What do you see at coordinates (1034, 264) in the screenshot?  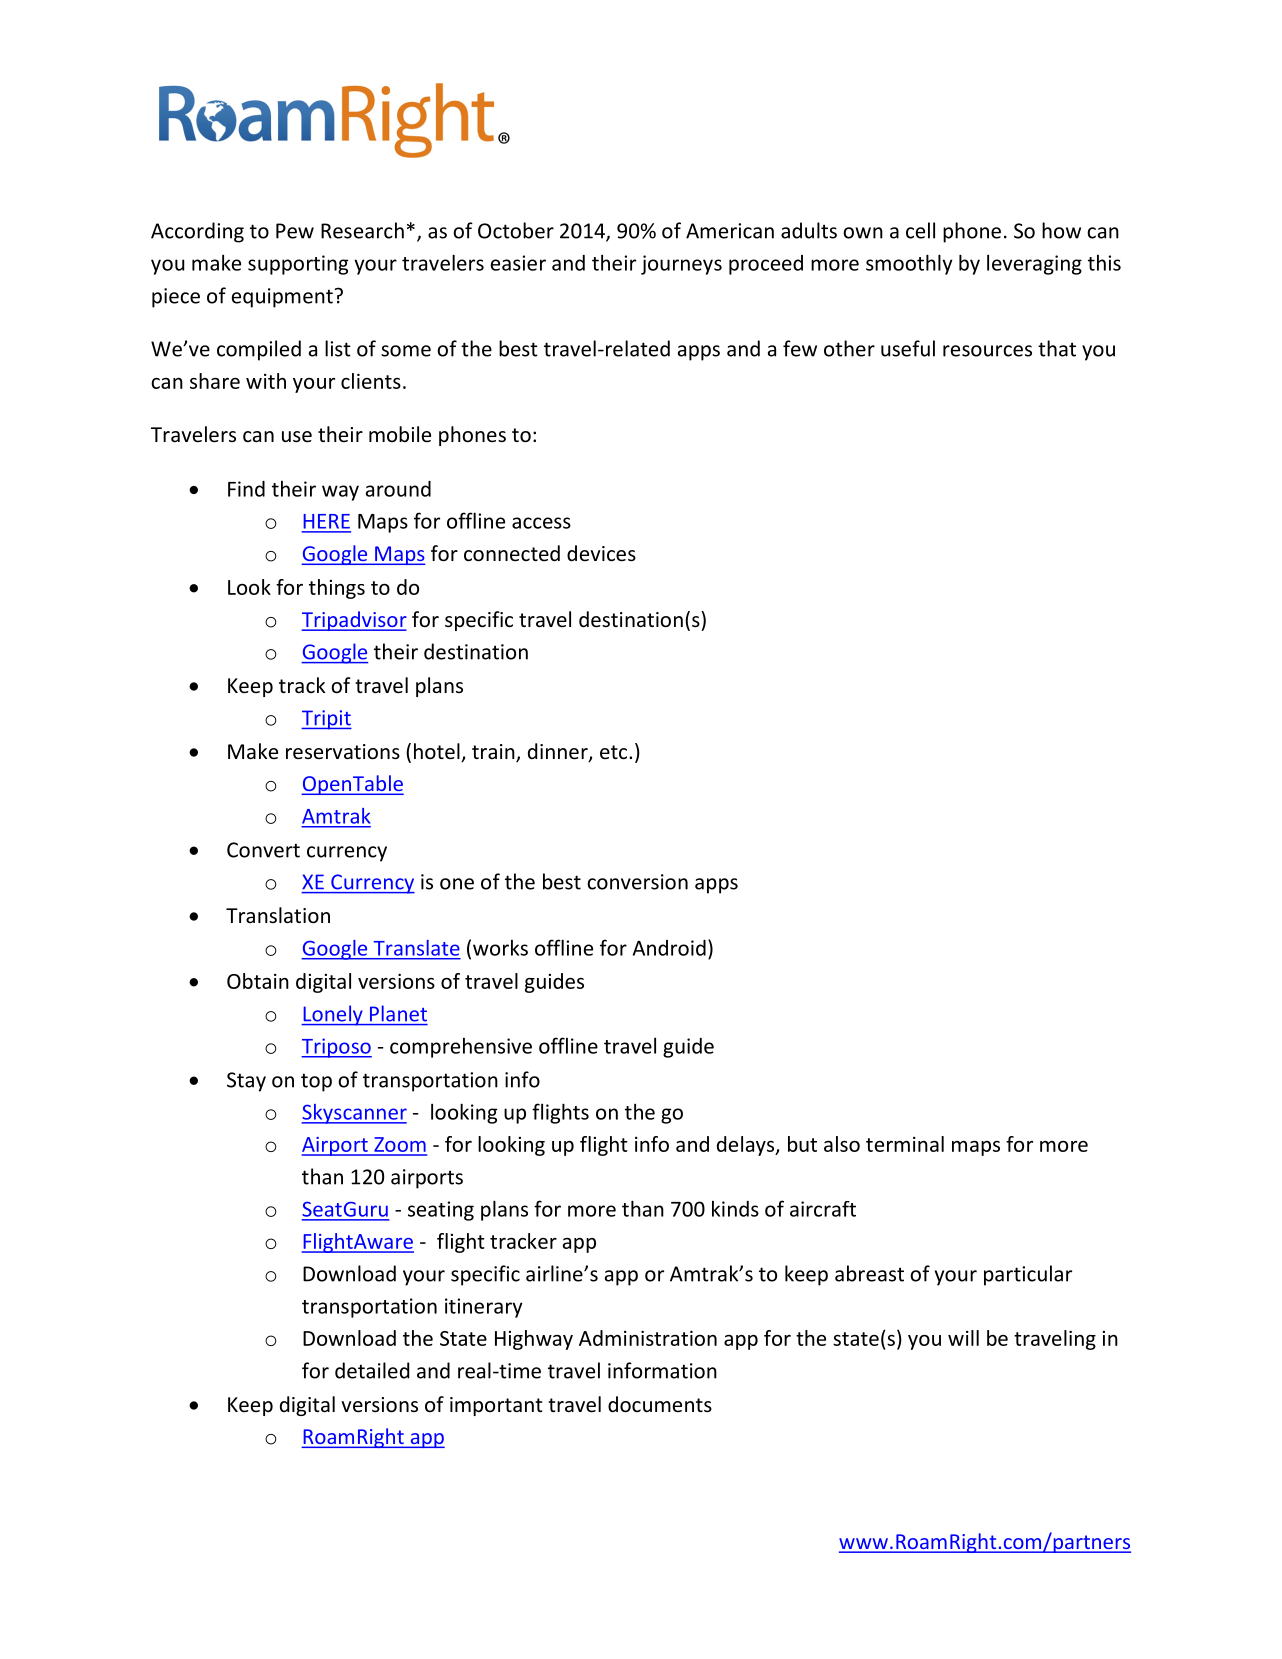 I see `leveraging` at bounding box center [1034, 264].
